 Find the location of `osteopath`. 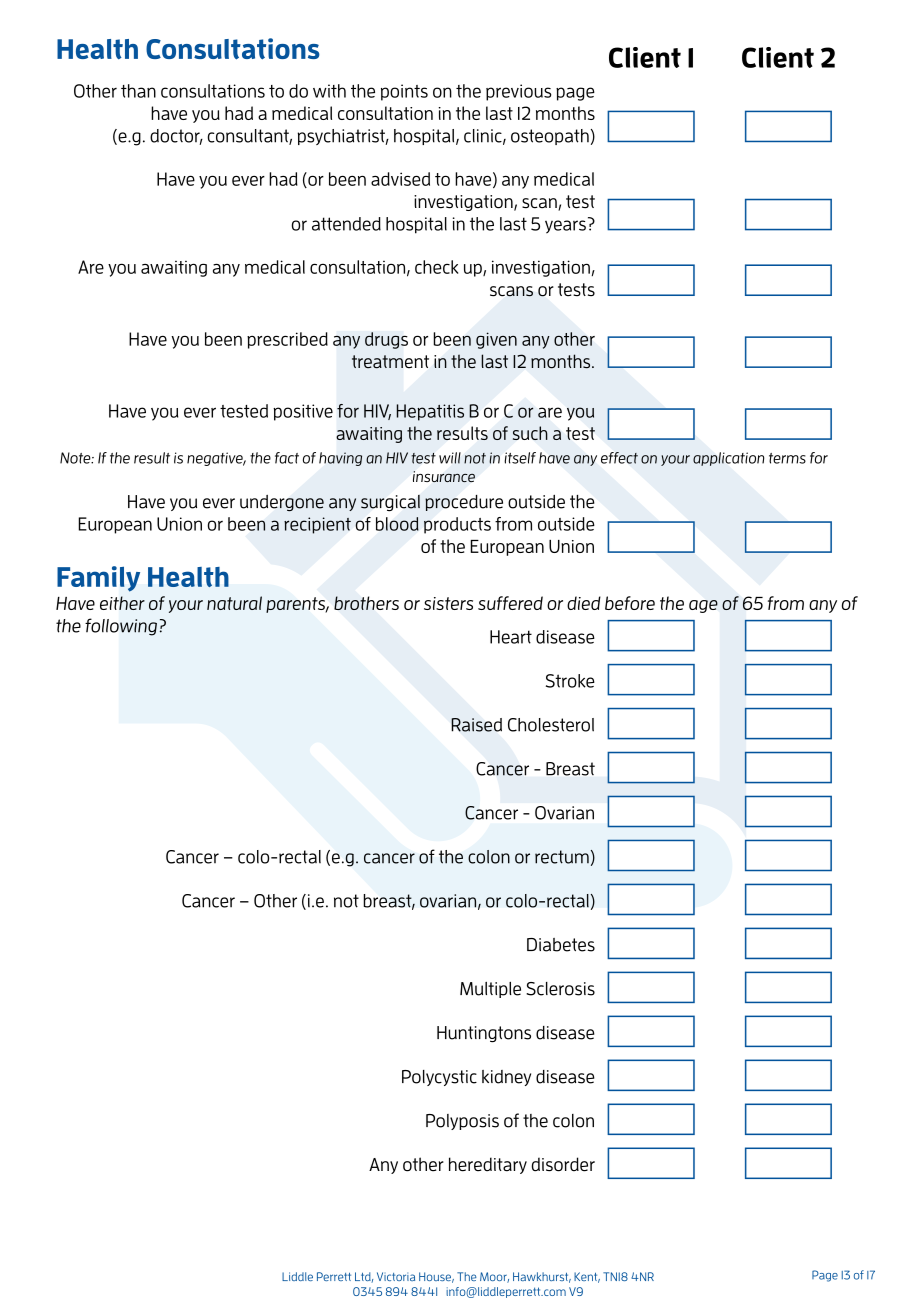

osteopath is located at coordinates (550, 137).
